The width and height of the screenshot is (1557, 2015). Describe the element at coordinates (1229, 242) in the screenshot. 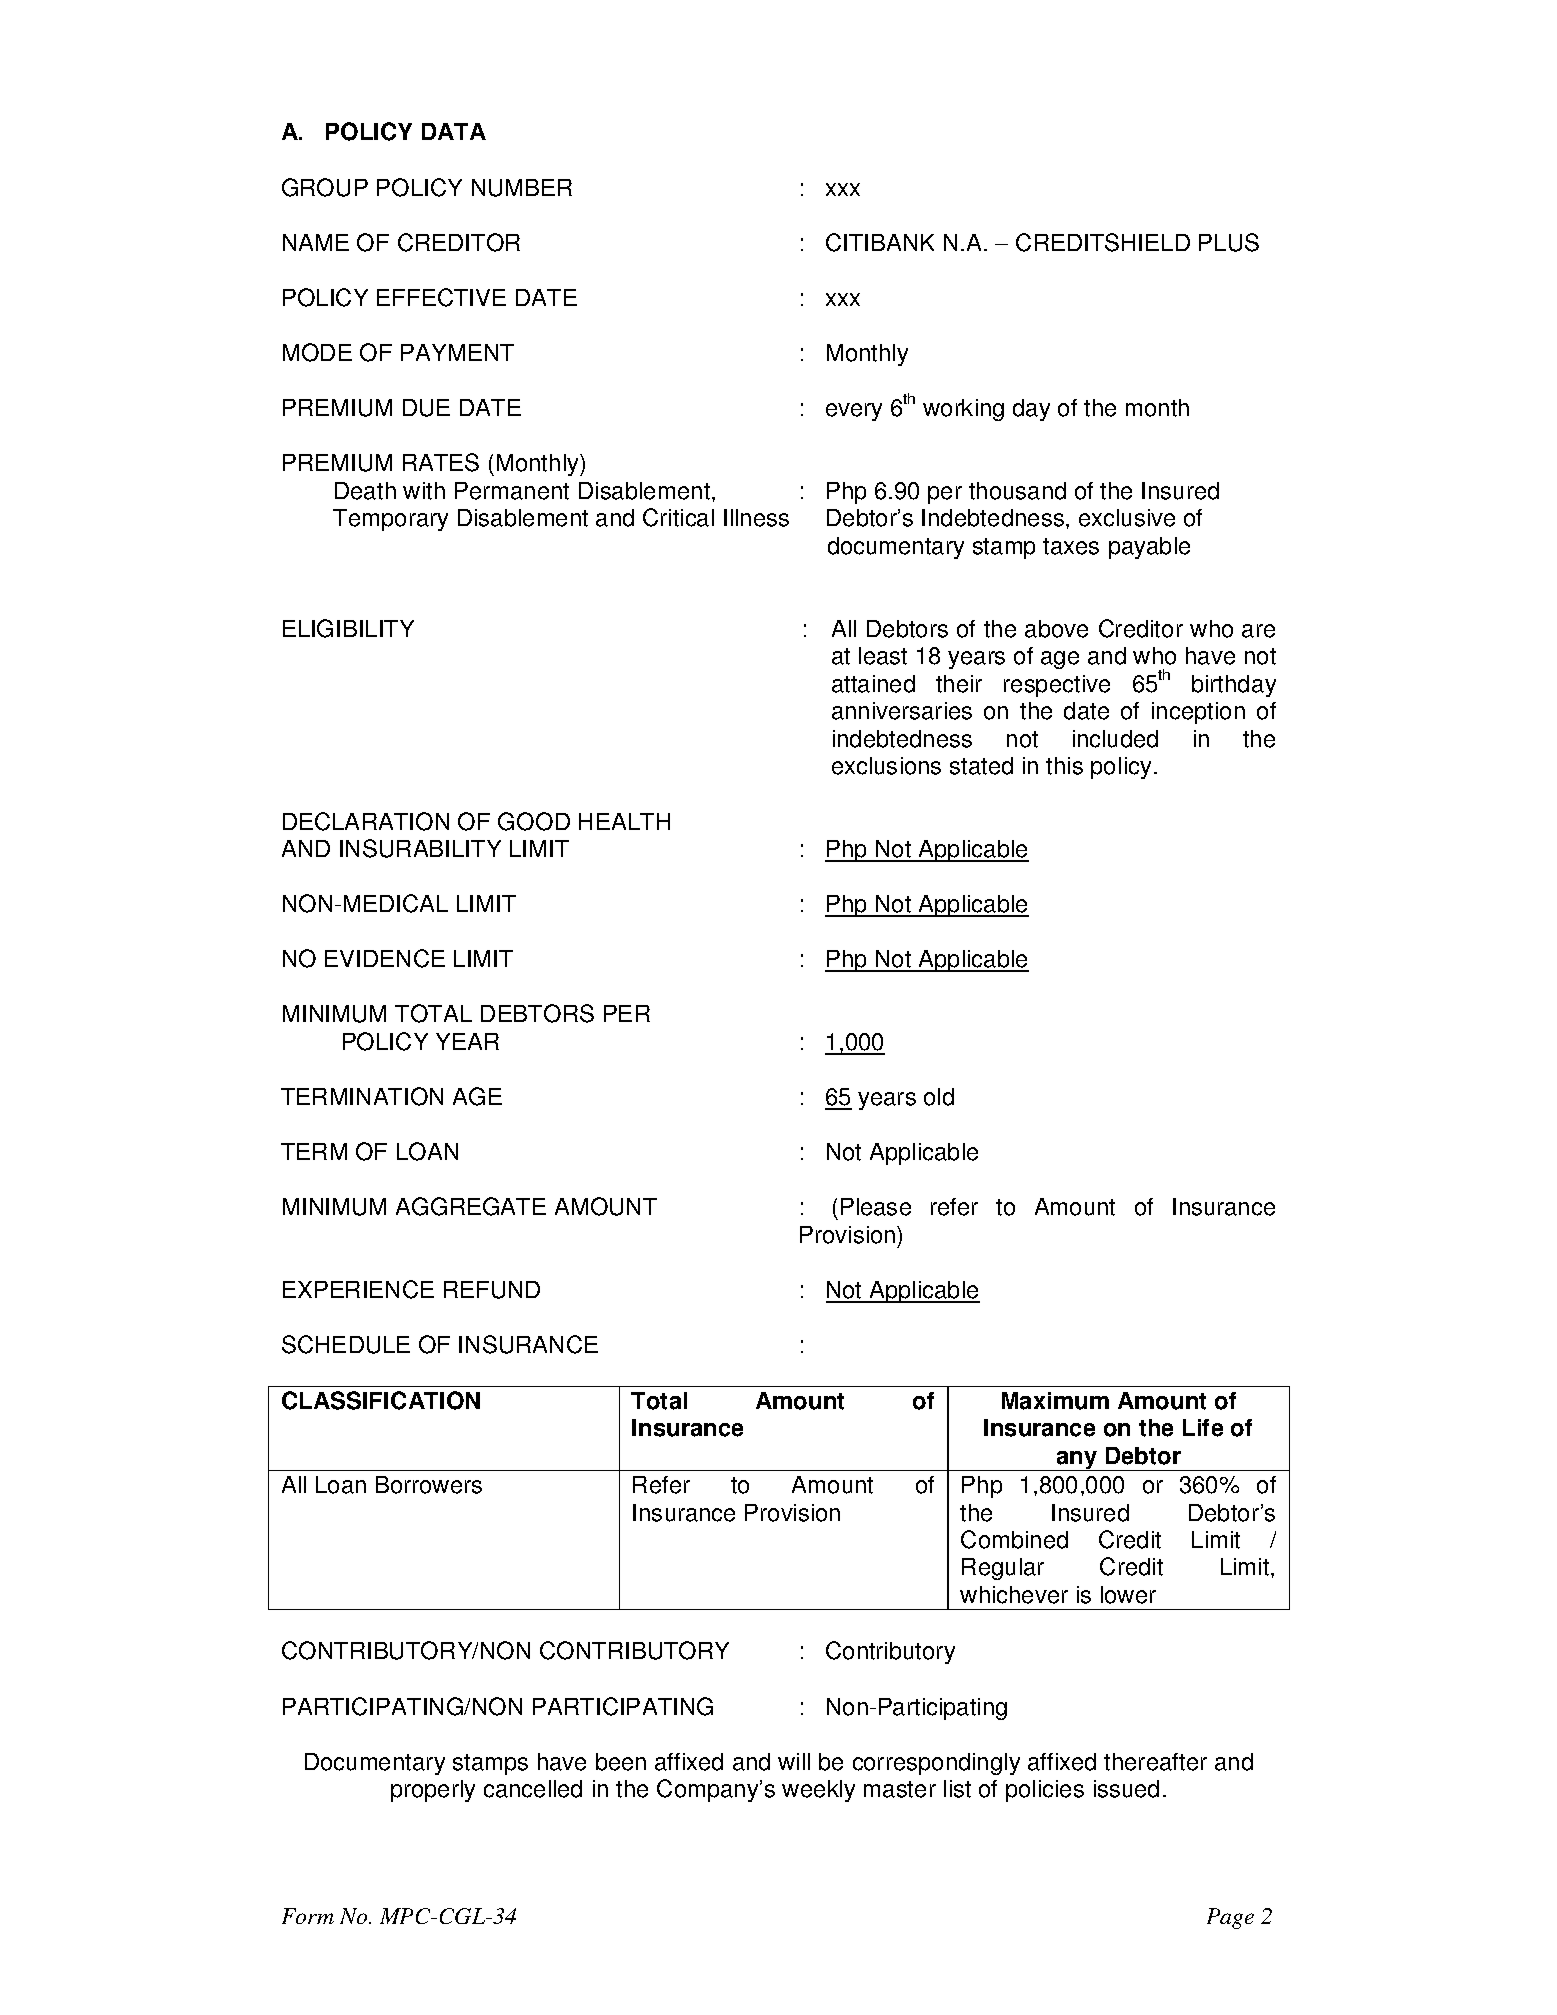

I see `PLUS` at that location.
